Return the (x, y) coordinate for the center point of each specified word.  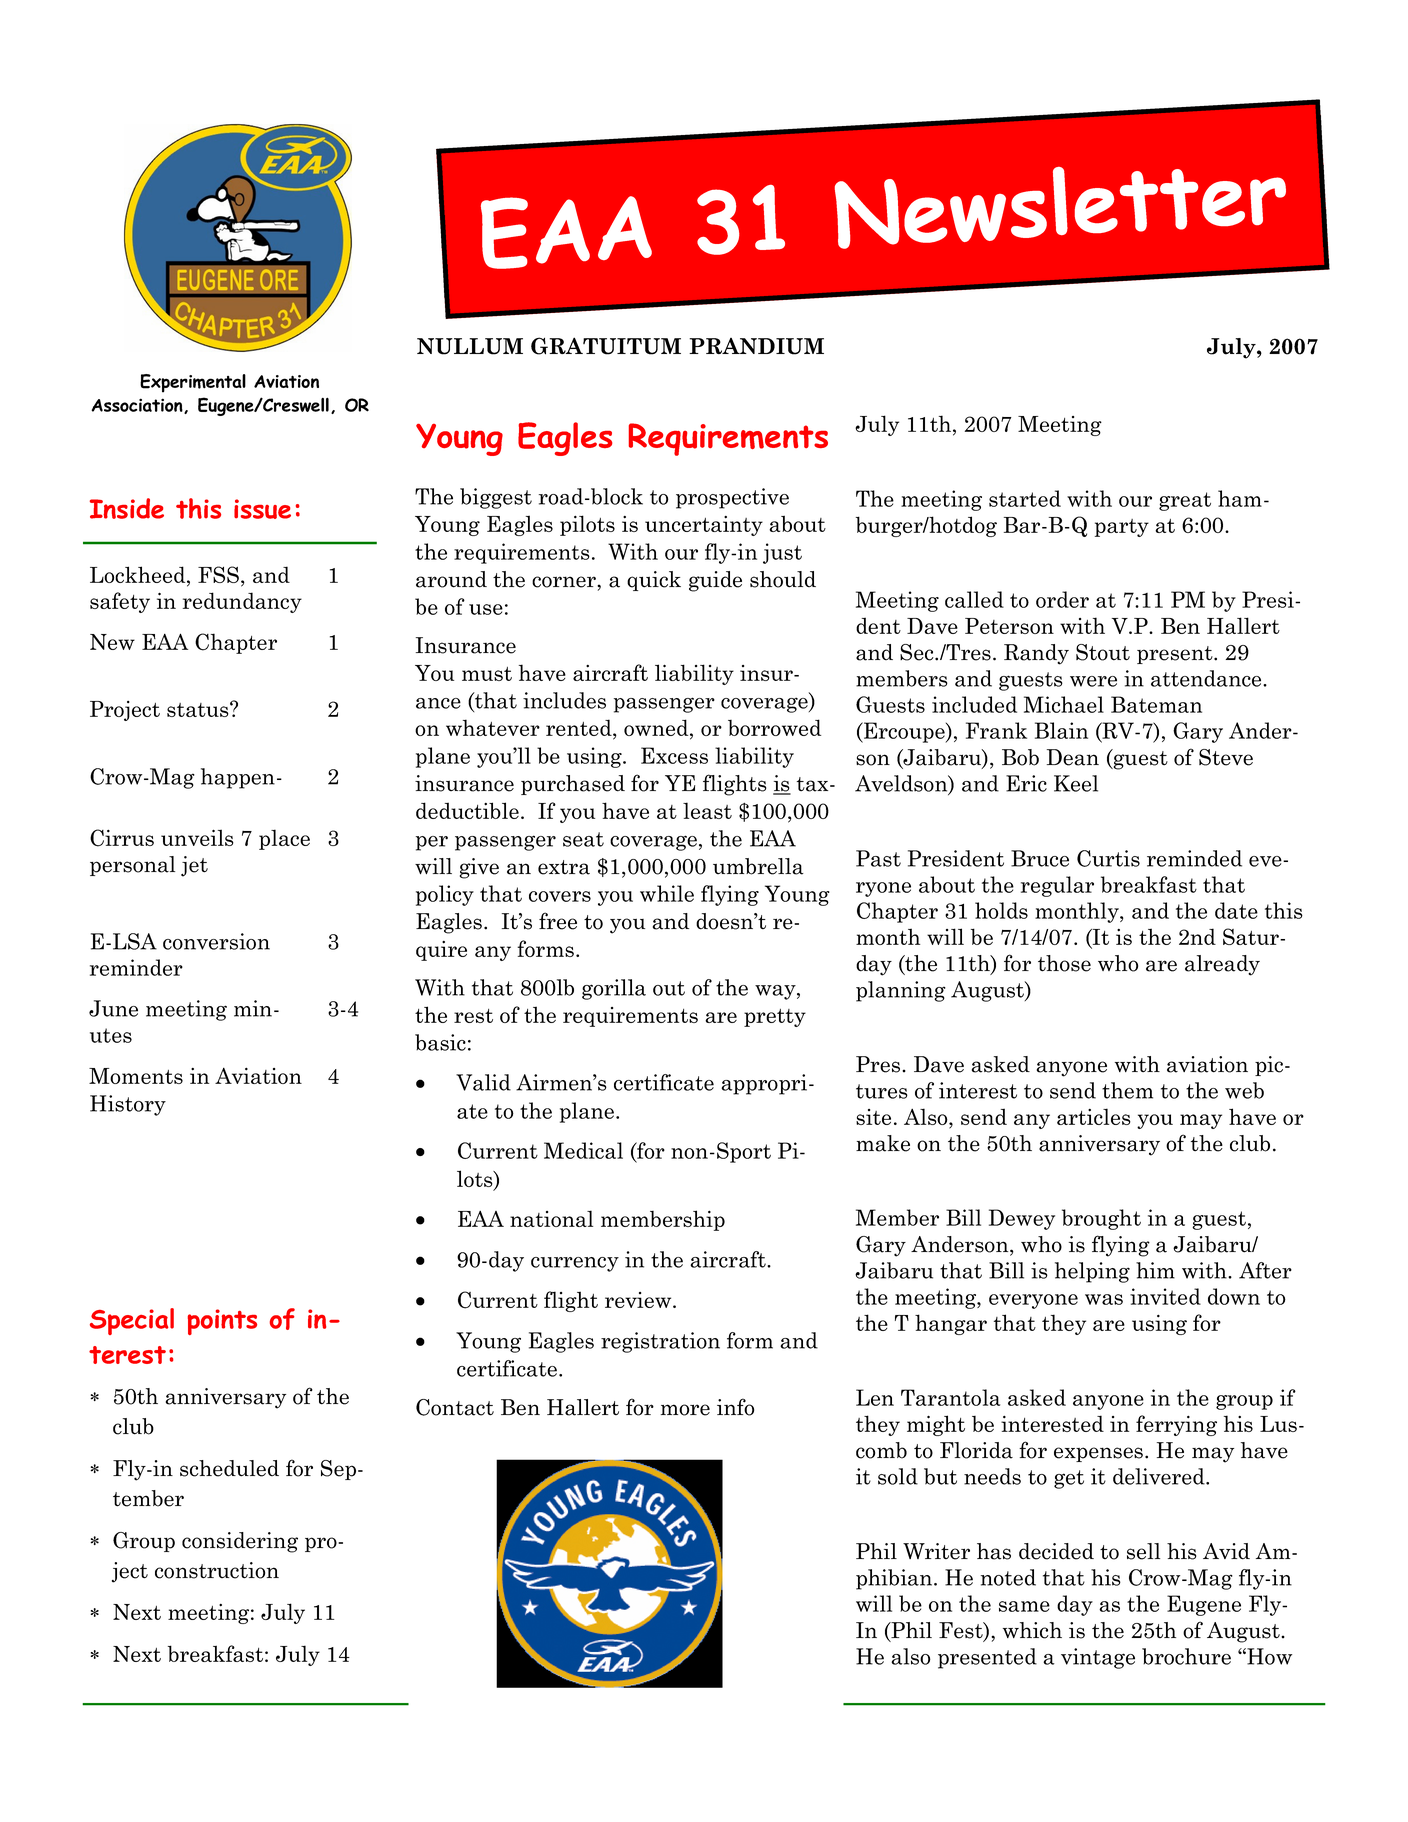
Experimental (193, 383)
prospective (732, 498)
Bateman (1156, 704)
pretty (775, 1018)
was (1104, 1299)
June (113, 1008)
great (1185, 501)
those (1064, 963)
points (222, 1322)
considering (240, 1542)
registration (660, 1342)
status (199, 709)
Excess (674, 755)
